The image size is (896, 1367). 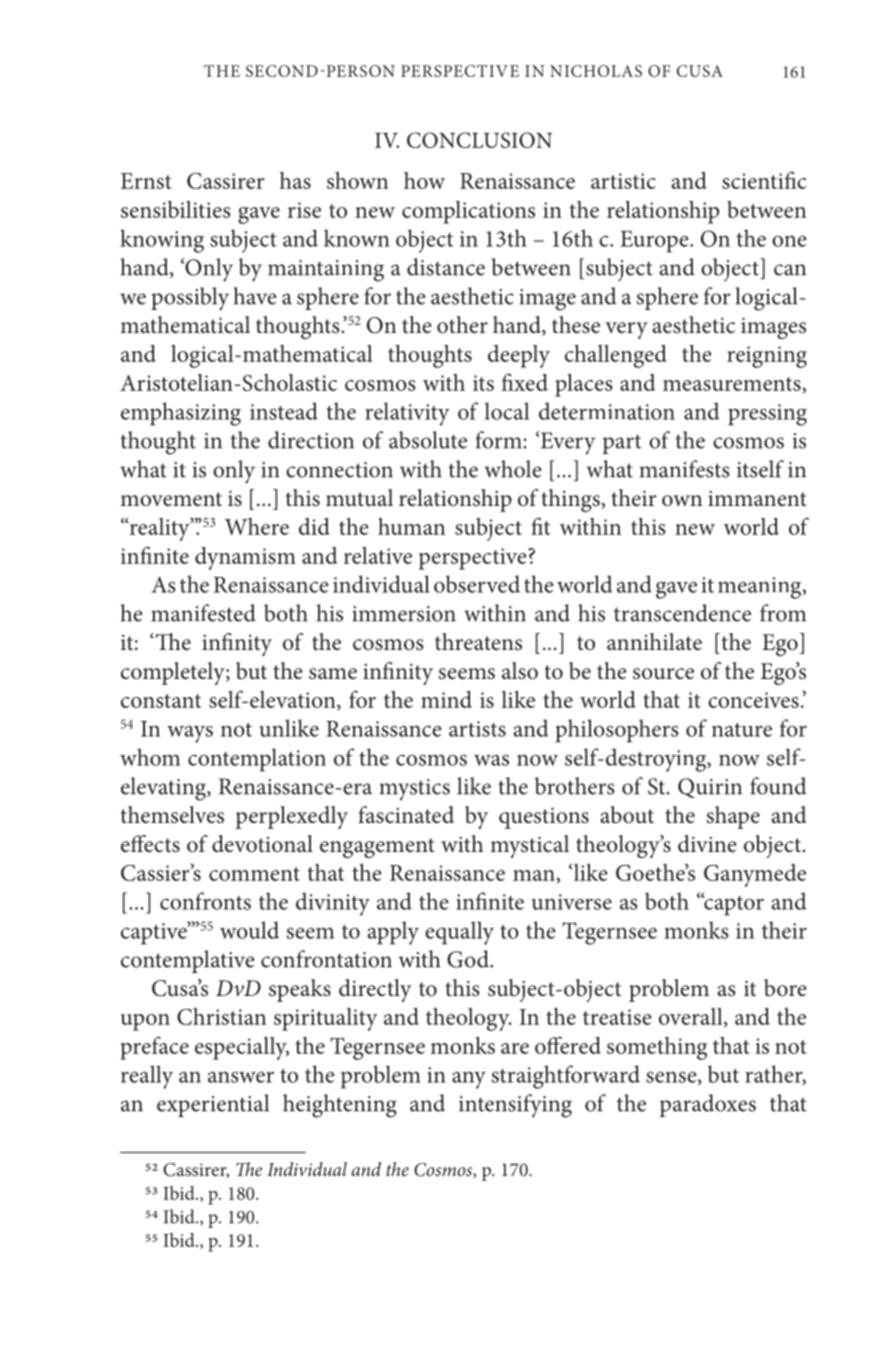 What do you see at coordinates (477, 584) in the image?
I see `observed` at bounding box center [477, 584].
